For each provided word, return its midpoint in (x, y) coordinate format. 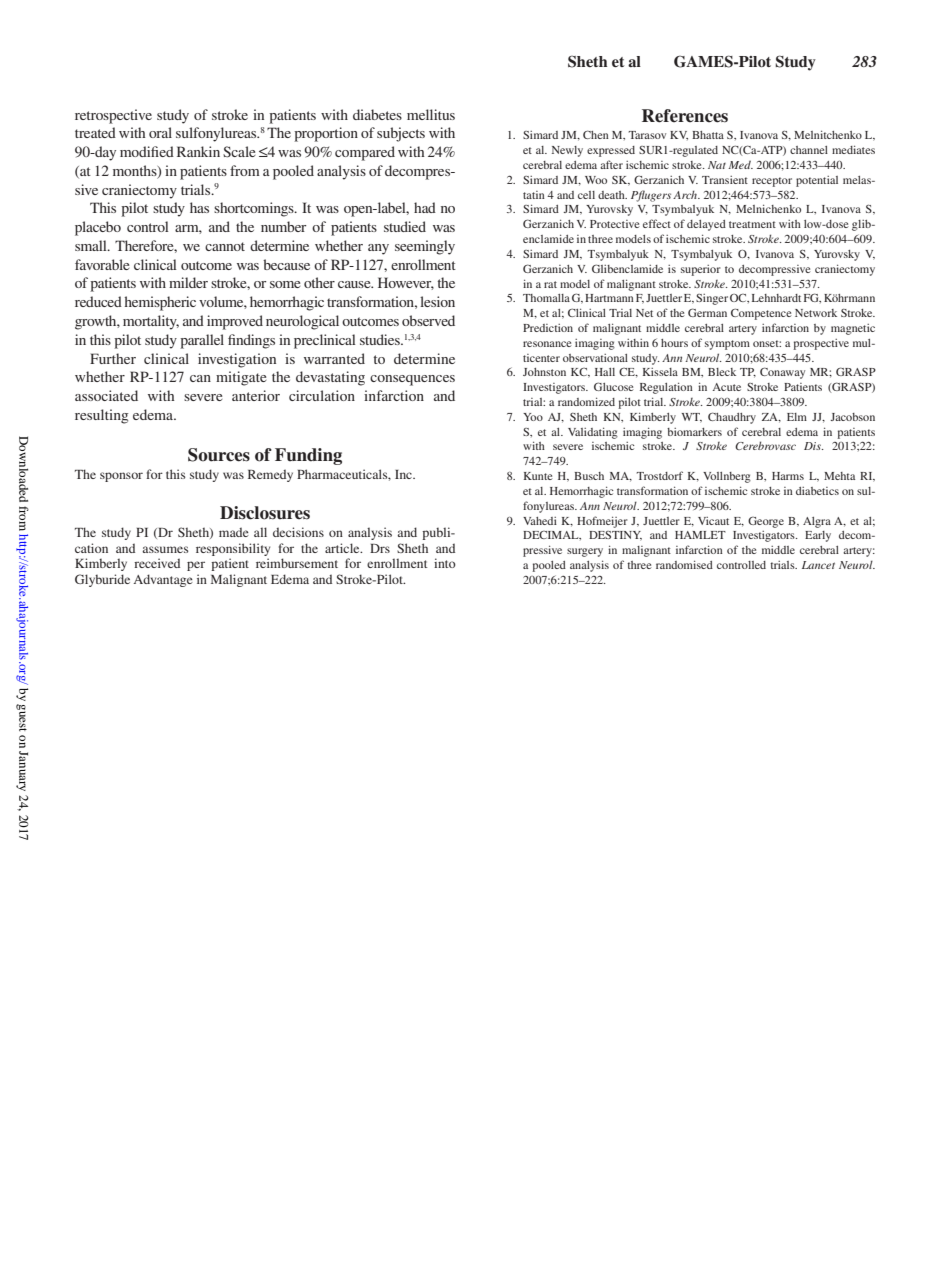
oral (160, 132)
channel (809, 150)
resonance (547, 344)
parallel (202, 341)
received (157, 563)
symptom (727, 345)
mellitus (431, 114)
